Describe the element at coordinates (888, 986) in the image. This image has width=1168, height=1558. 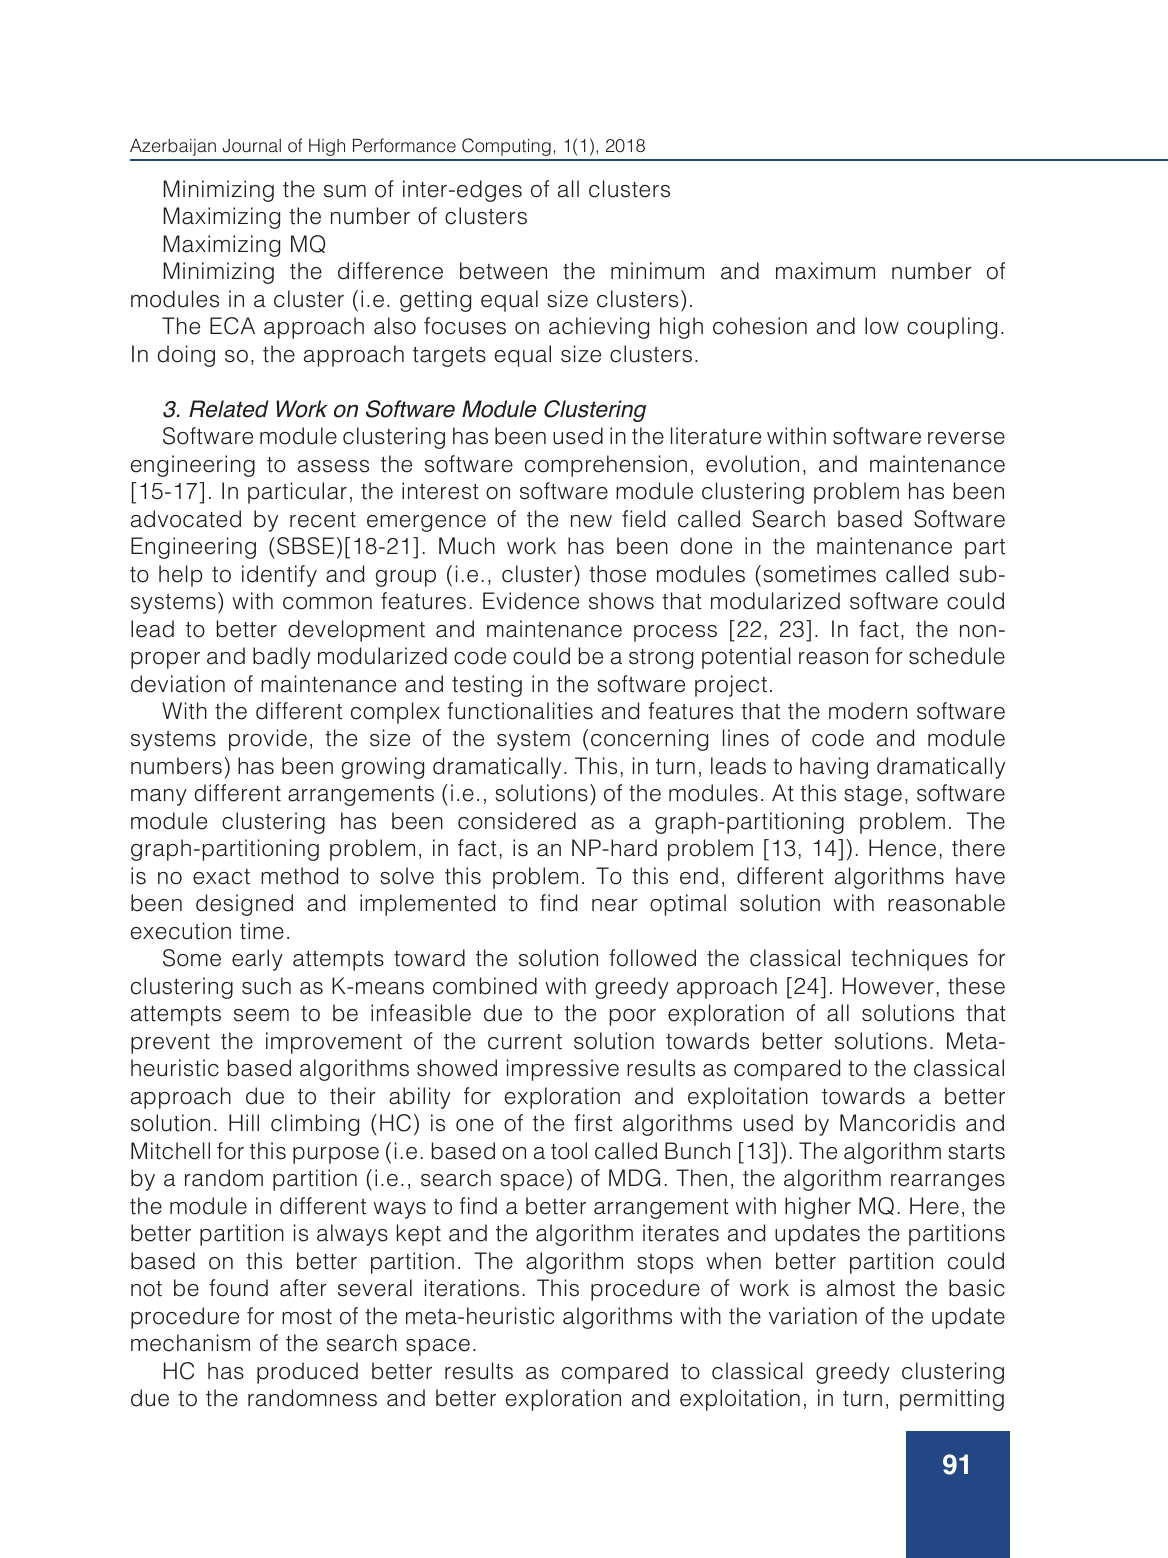
I see `However` at that location.
